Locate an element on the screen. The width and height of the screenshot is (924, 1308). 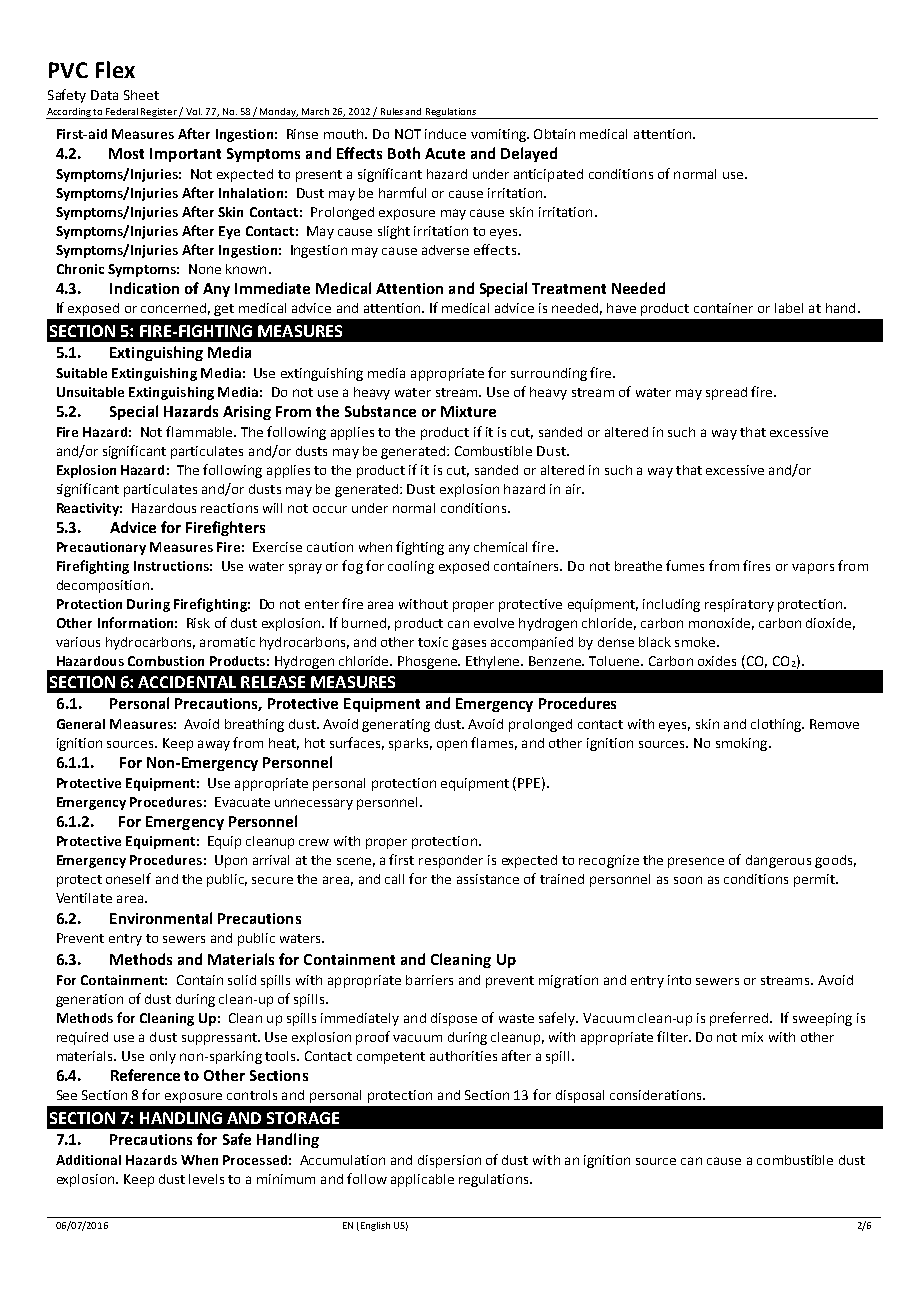
Obtain is located at coordinates (554, 134).
